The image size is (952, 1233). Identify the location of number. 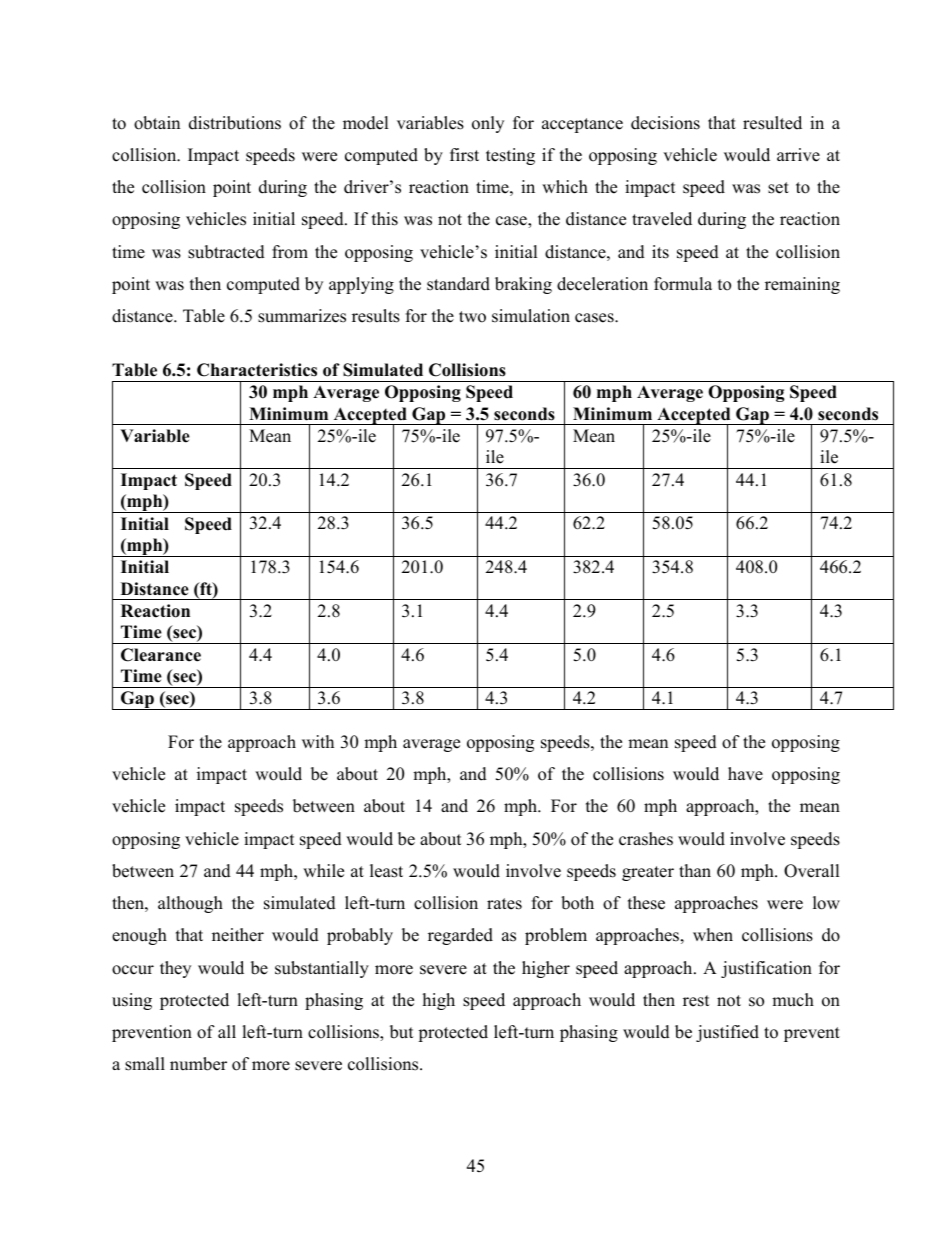
(198, 1064).
